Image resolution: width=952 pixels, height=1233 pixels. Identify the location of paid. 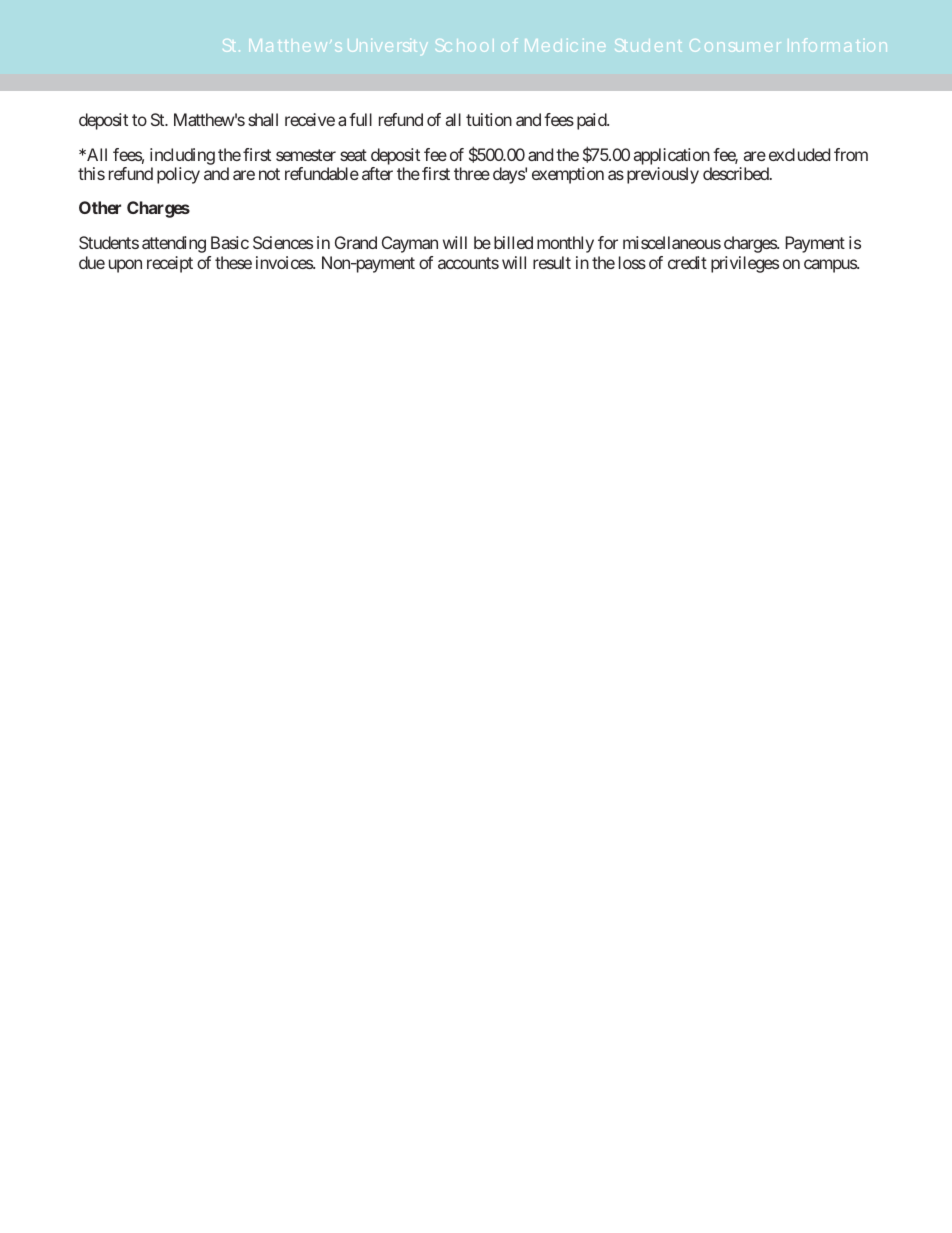
(592, 121).
